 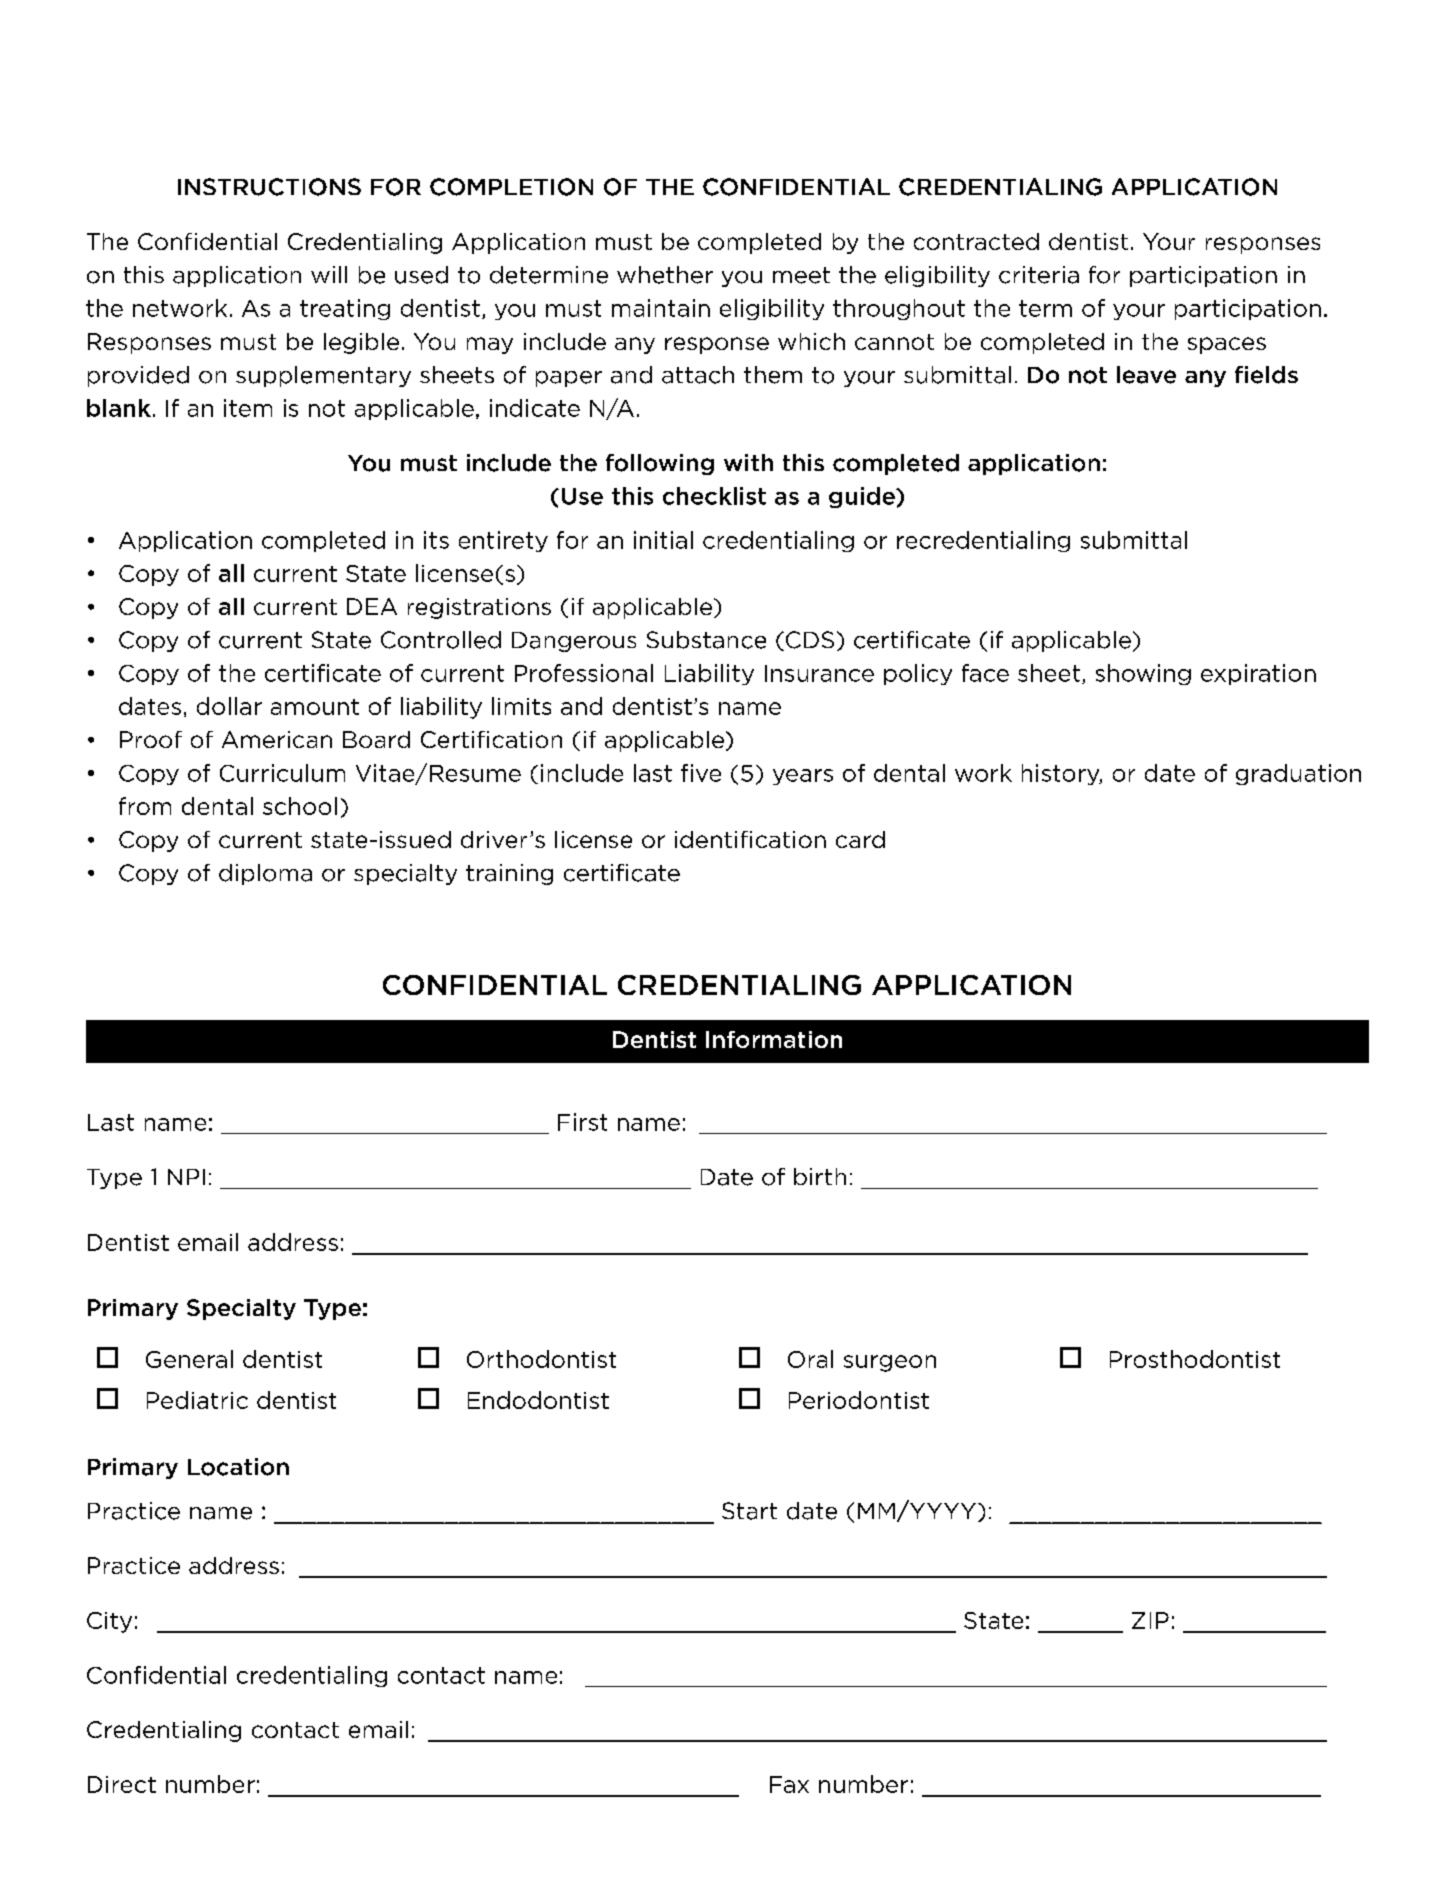 What do you see at coordinates (582, 1122) in the screenshot?
I see `First` at bounding box center [582, 1122].
